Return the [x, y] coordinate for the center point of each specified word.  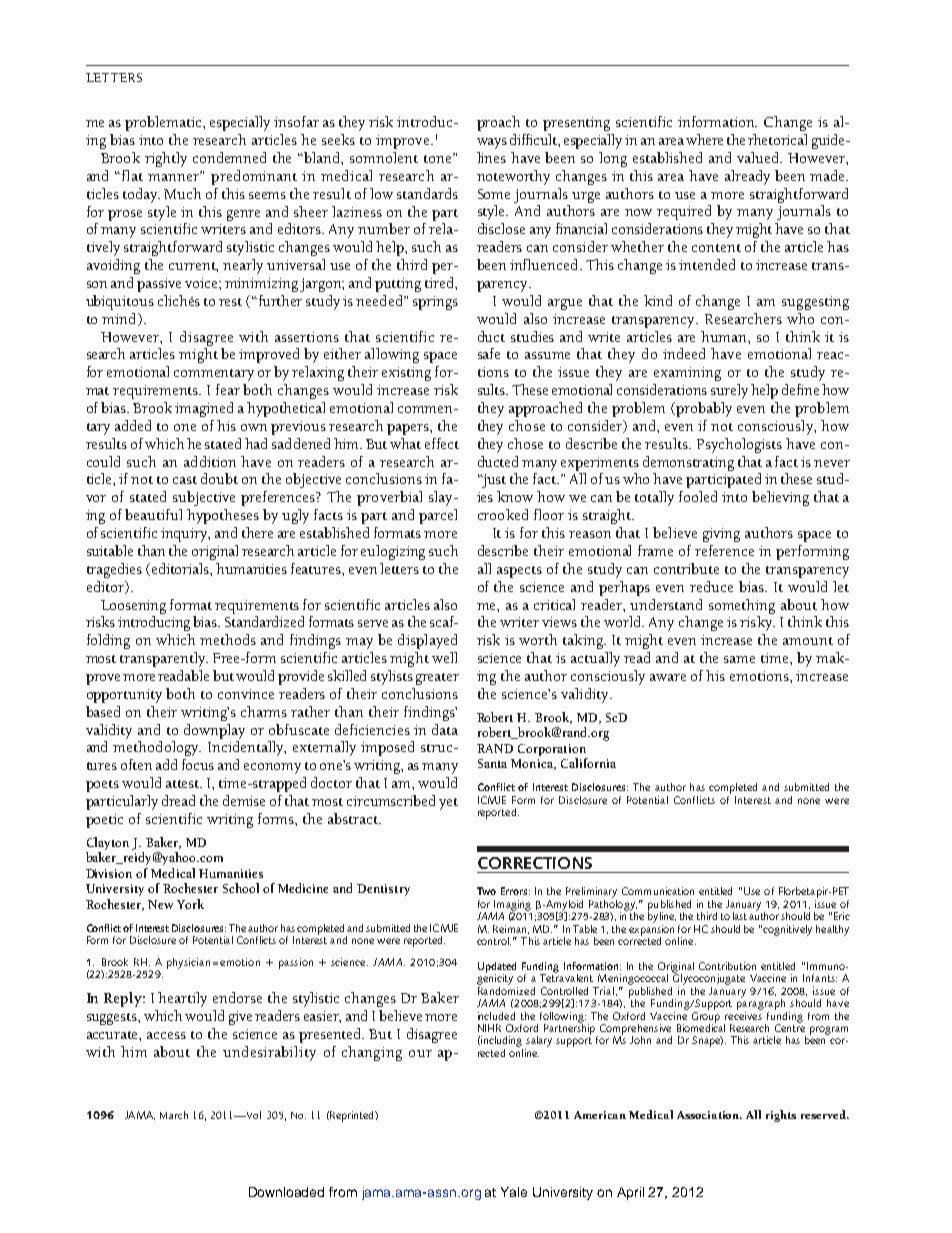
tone [439, 158]
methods [228, 639]
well [444, 657]
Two [486, 891]
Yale [514, 1192]
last [740, 916]
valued [759, 157]
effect [442, 443]
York [190, 904]
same [739, 659]
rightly [166, 159]
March [174, 1115]
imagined [204, 409]
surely [729, 391]
